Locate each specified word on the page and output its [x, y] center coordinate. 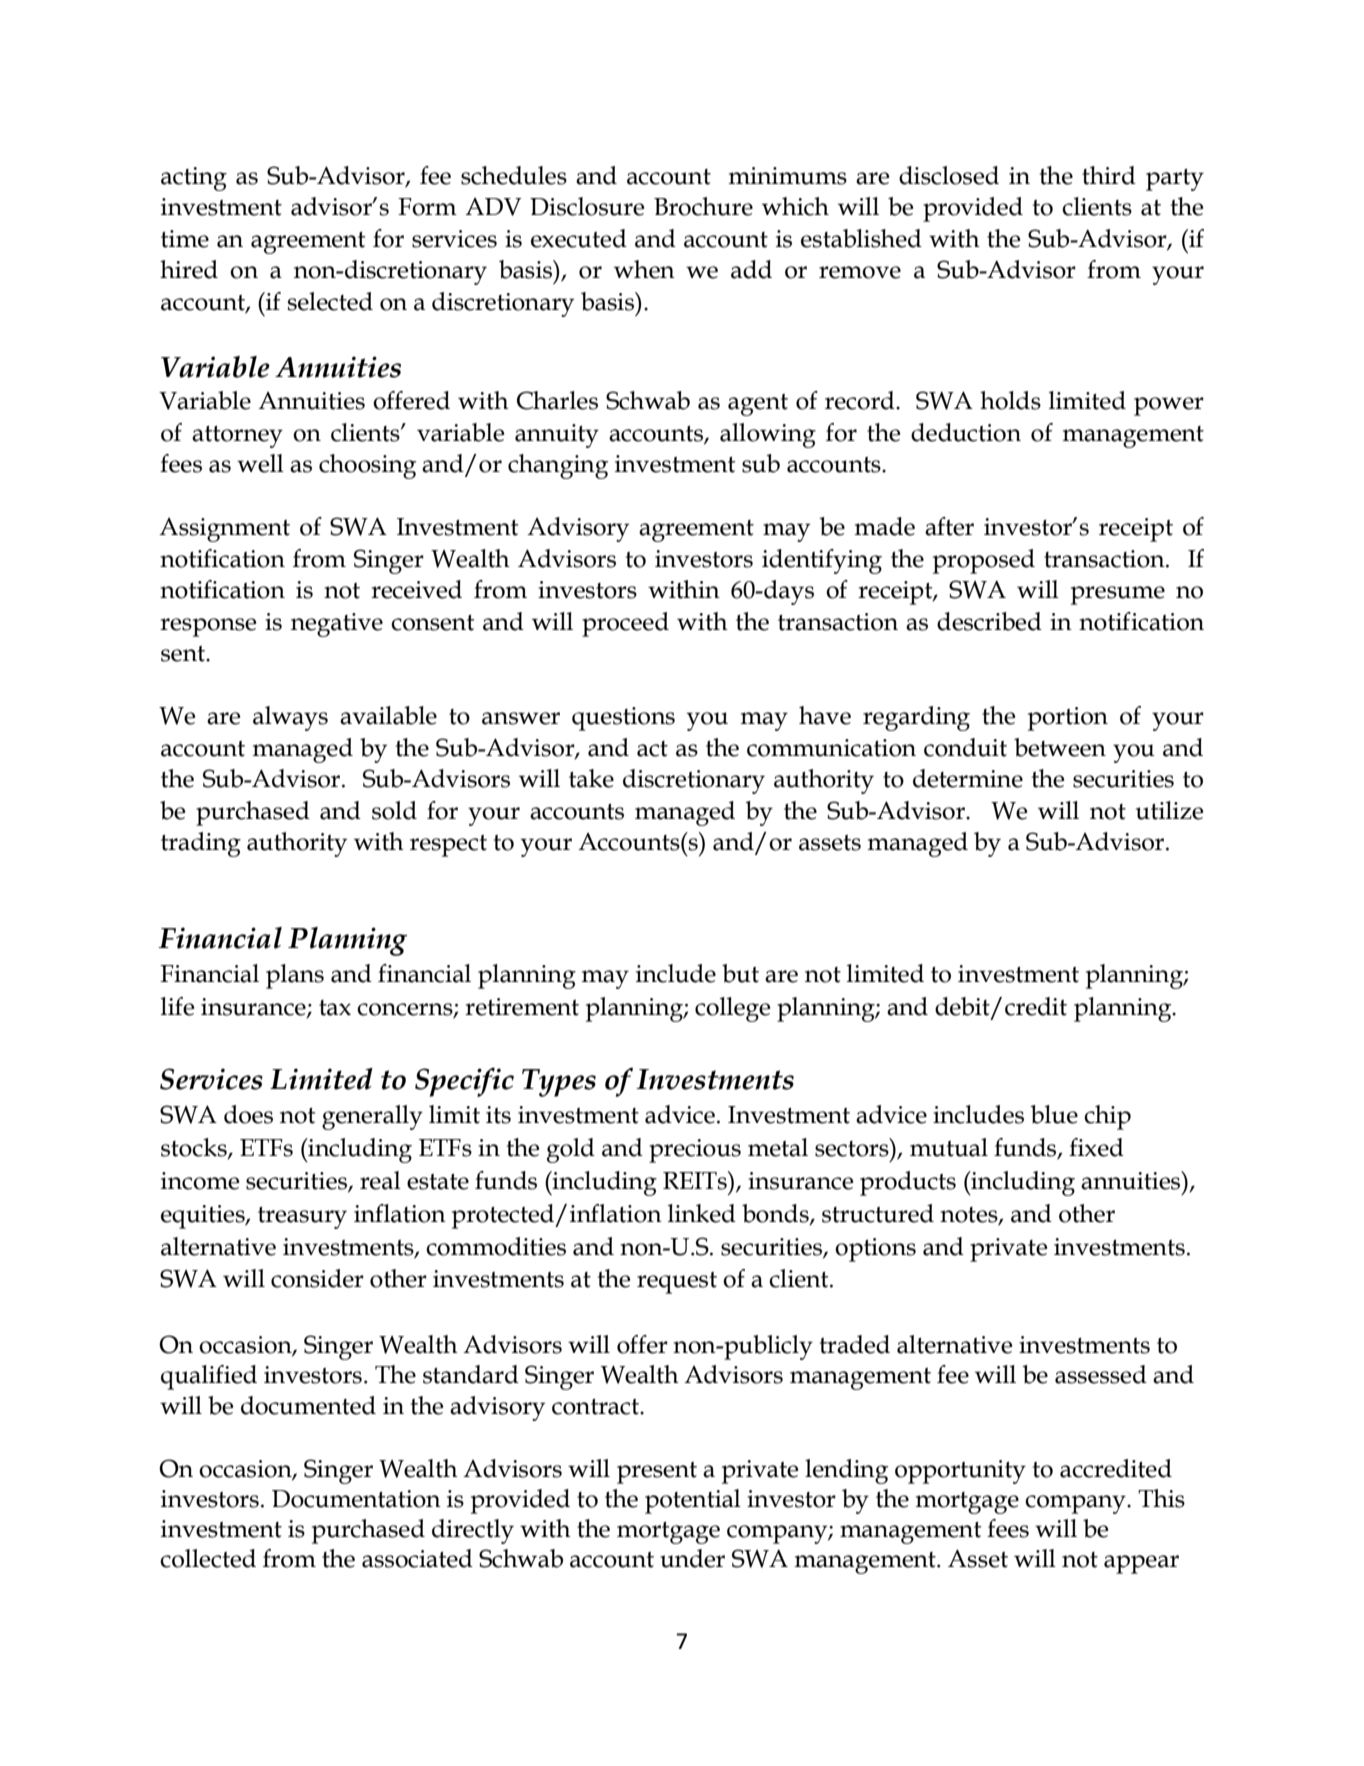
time [185, 239]
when [644, 269]
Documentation [356, 1499]
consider [317, 1278]
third [1109, 175]
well [260, 463]
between [1060, 747]
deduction [966, 432]
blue [1054, 1114]
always [290, 718]
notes [970, 1215]
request [677, 1283]
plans [295, 976]
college [732, 1009]
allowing [768, 435]
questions [623, 719]
